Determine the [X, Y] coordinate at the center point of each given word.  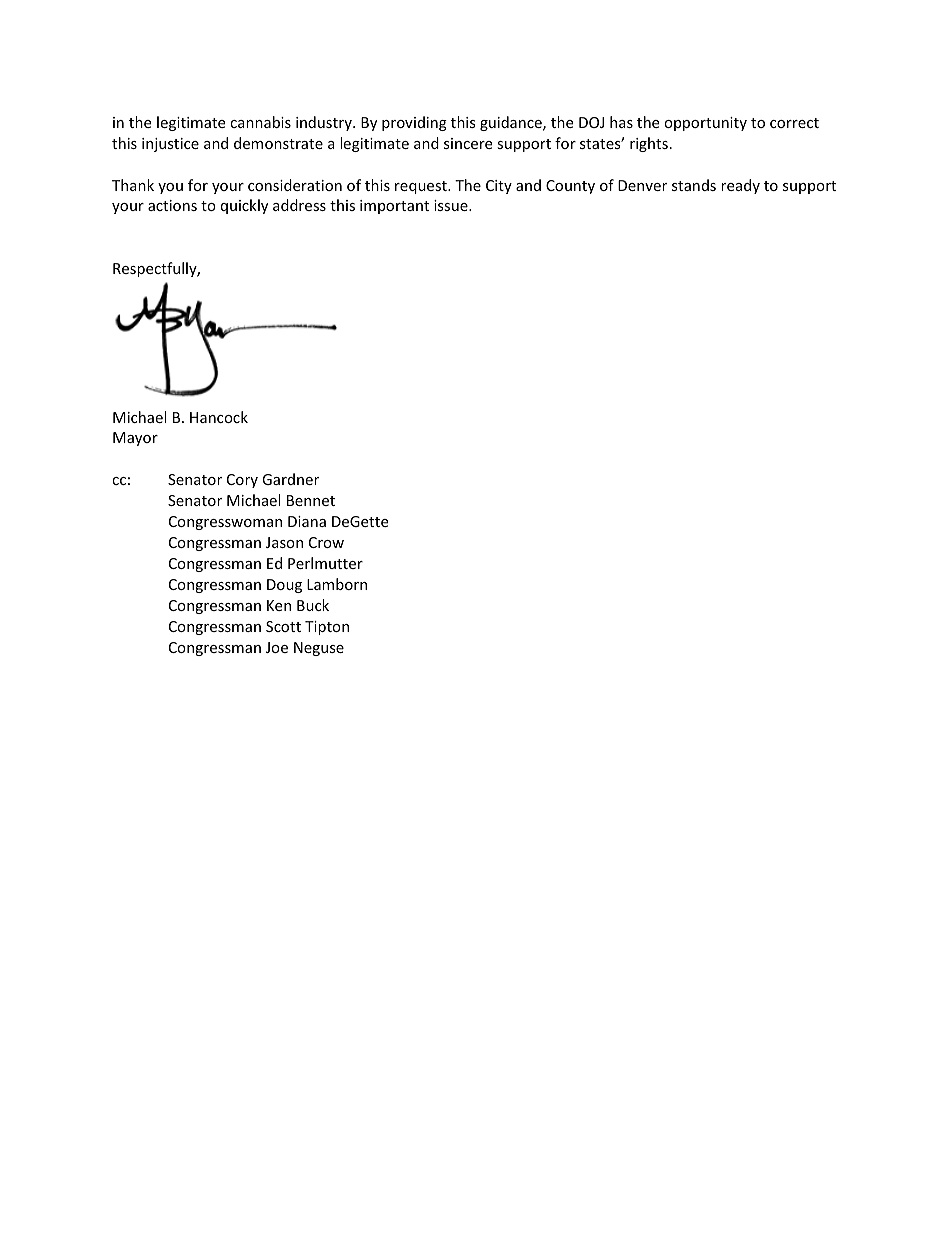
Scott [283, 626]
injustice [170, 145]
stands [694, 185]
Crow [326, 542]
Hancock [219, 417]
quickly [244, 206]
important [394, 207]
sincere [468, 143]
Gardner [290, 479]
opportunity [705, 124]
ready [740, 186]
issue [452, 205]
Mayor [135, 439]
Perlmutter [325, 563]
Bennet [311, 500]
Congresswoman [225, 523]
